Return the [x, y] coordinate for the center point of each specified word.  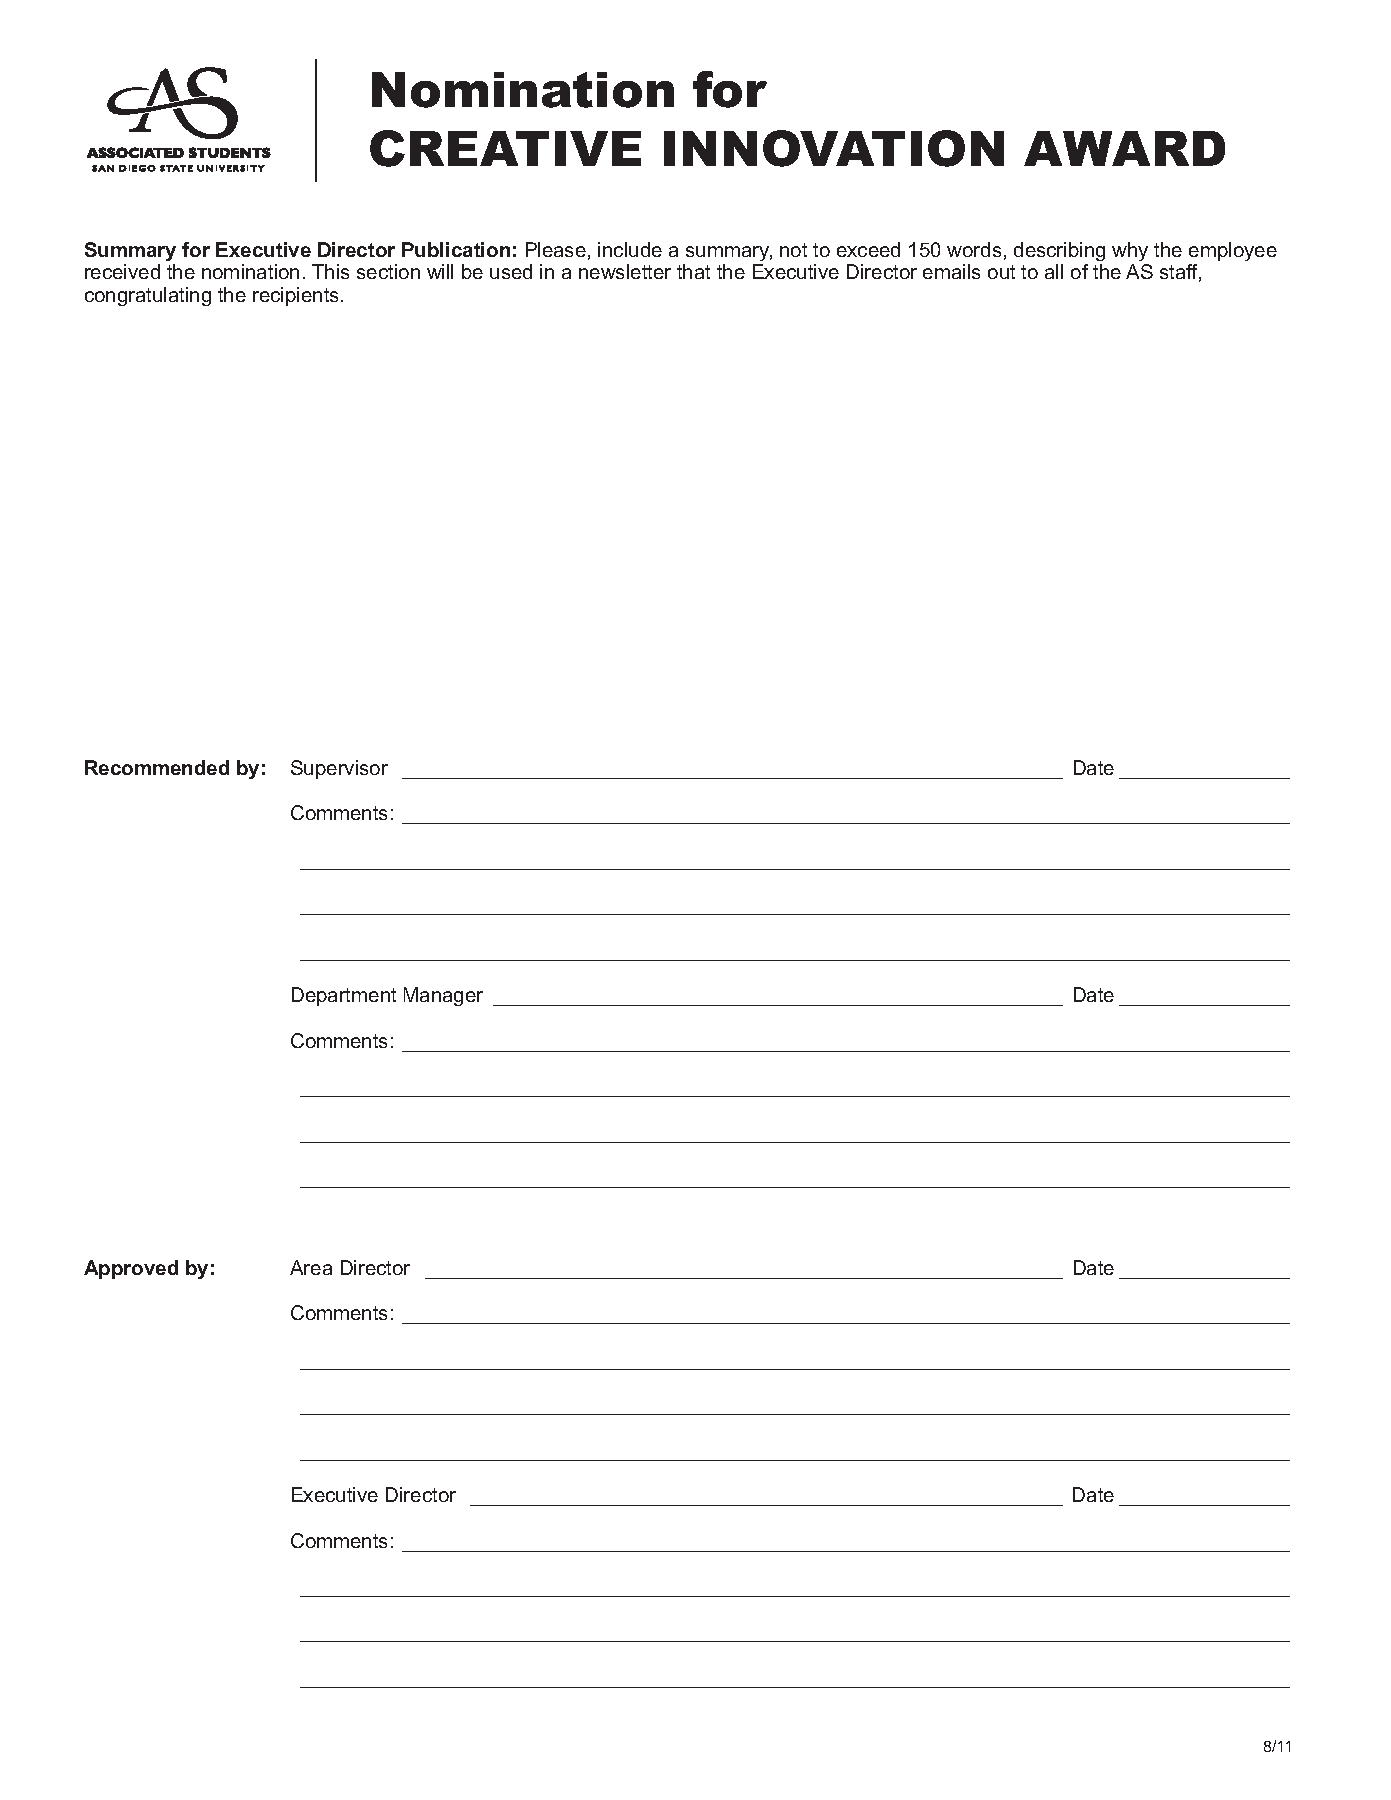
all [1054, 271]
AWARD [1124, 148]
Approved [131, 1269]
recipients [297, 296]
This [330, 271]
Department [344, 996]
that [693, 271]
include [630, 249]
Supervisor [339, 769]
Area [311, 1267]
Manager [443, 996]
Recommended [157, 767]
